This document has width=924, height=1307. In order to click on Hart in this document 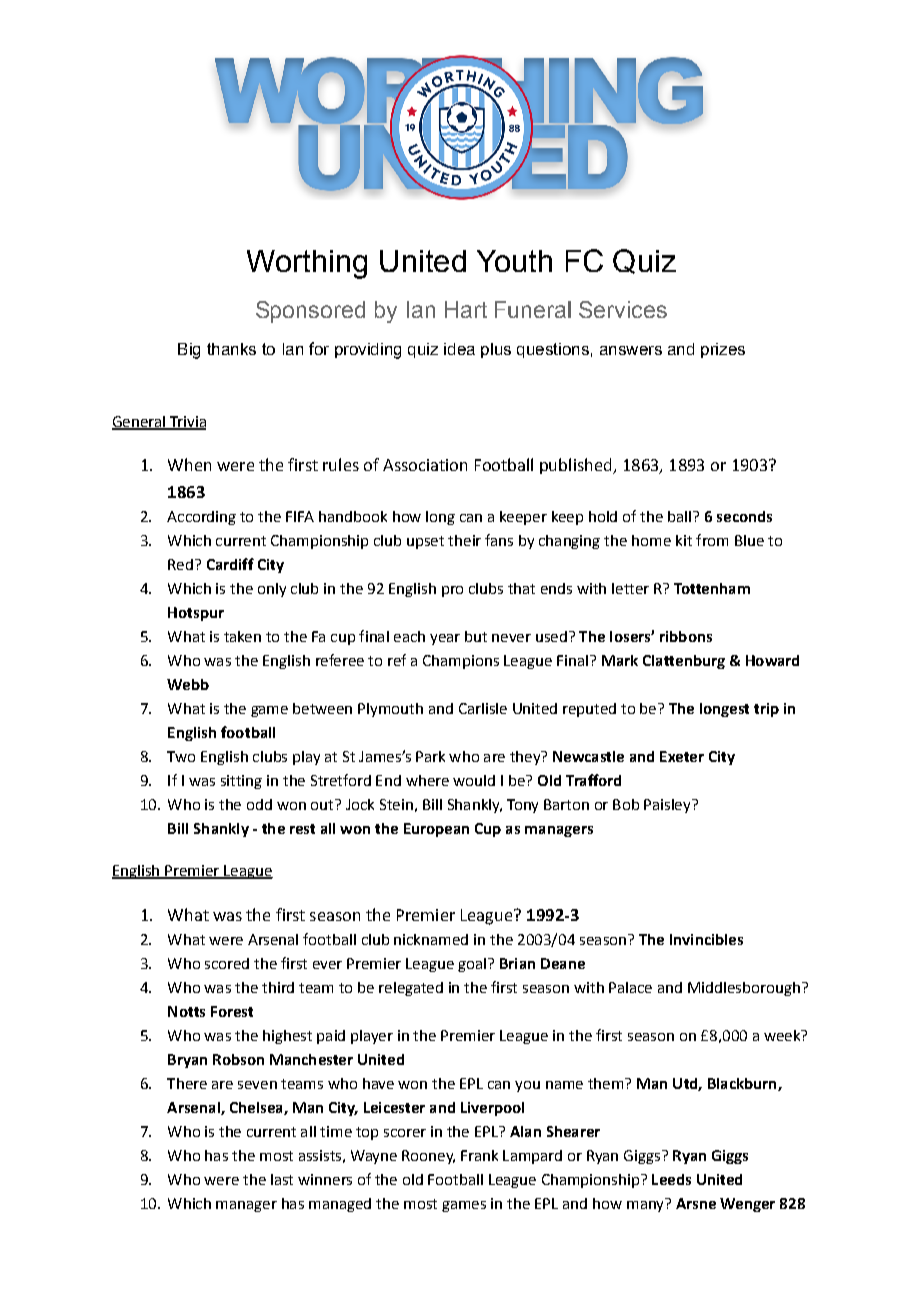, I will do `click(466, 309)`.
